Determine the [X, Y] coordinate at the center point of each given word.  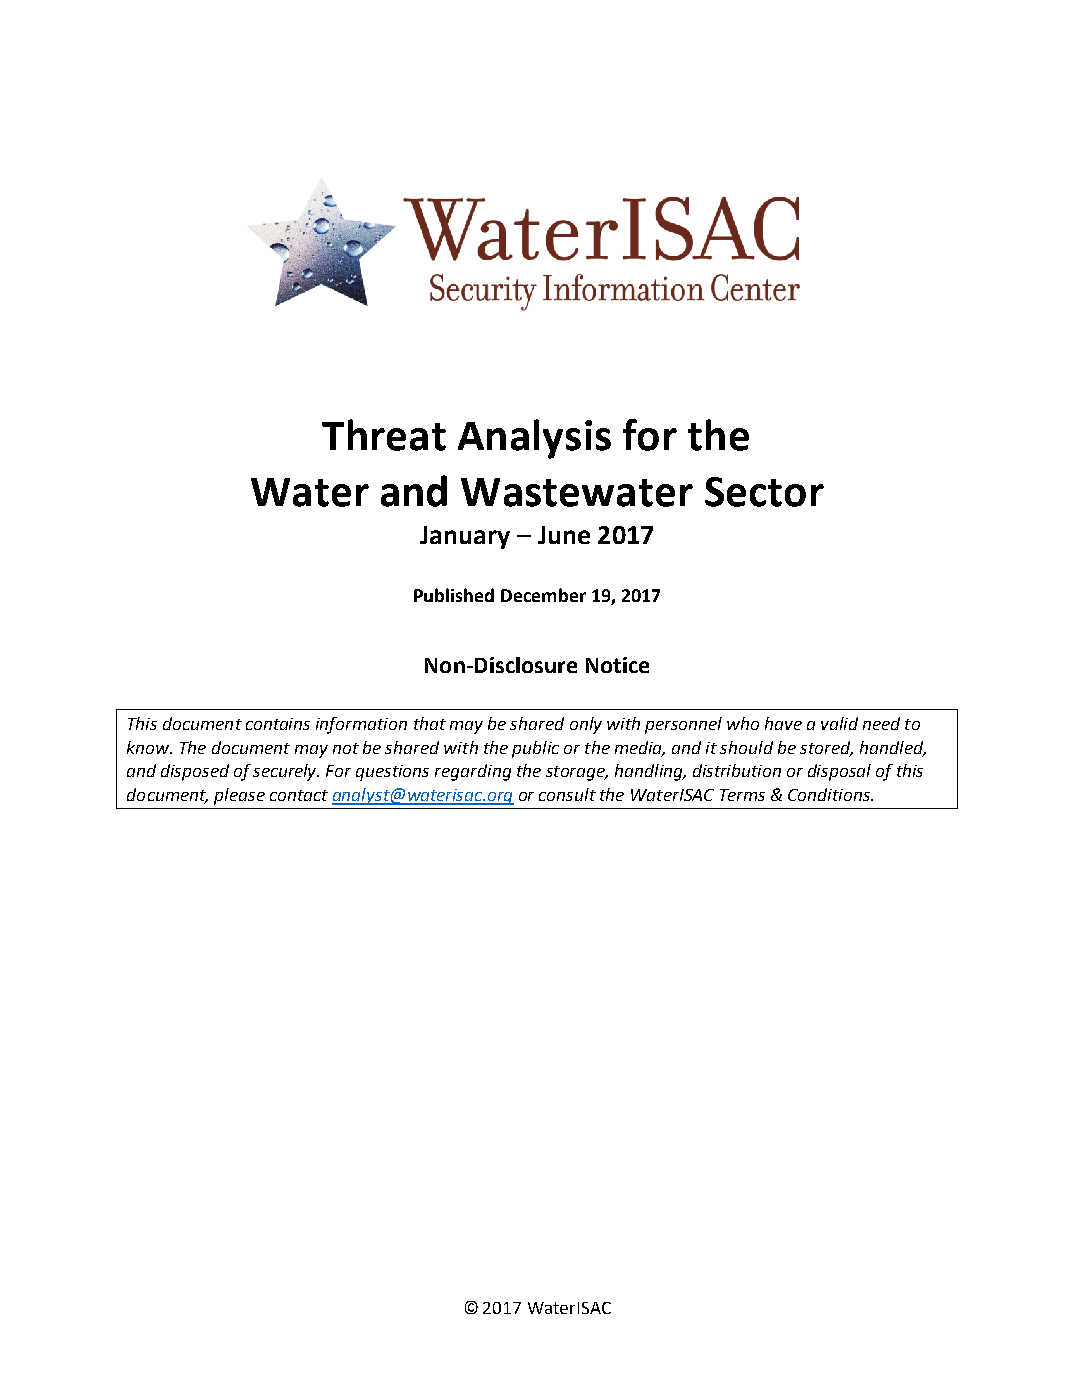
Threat [384, 435]
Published [454, 595]
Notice [617, 665]
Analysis [534, 439]
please [239, 796]
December [543, 595]
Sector [764, 492]
